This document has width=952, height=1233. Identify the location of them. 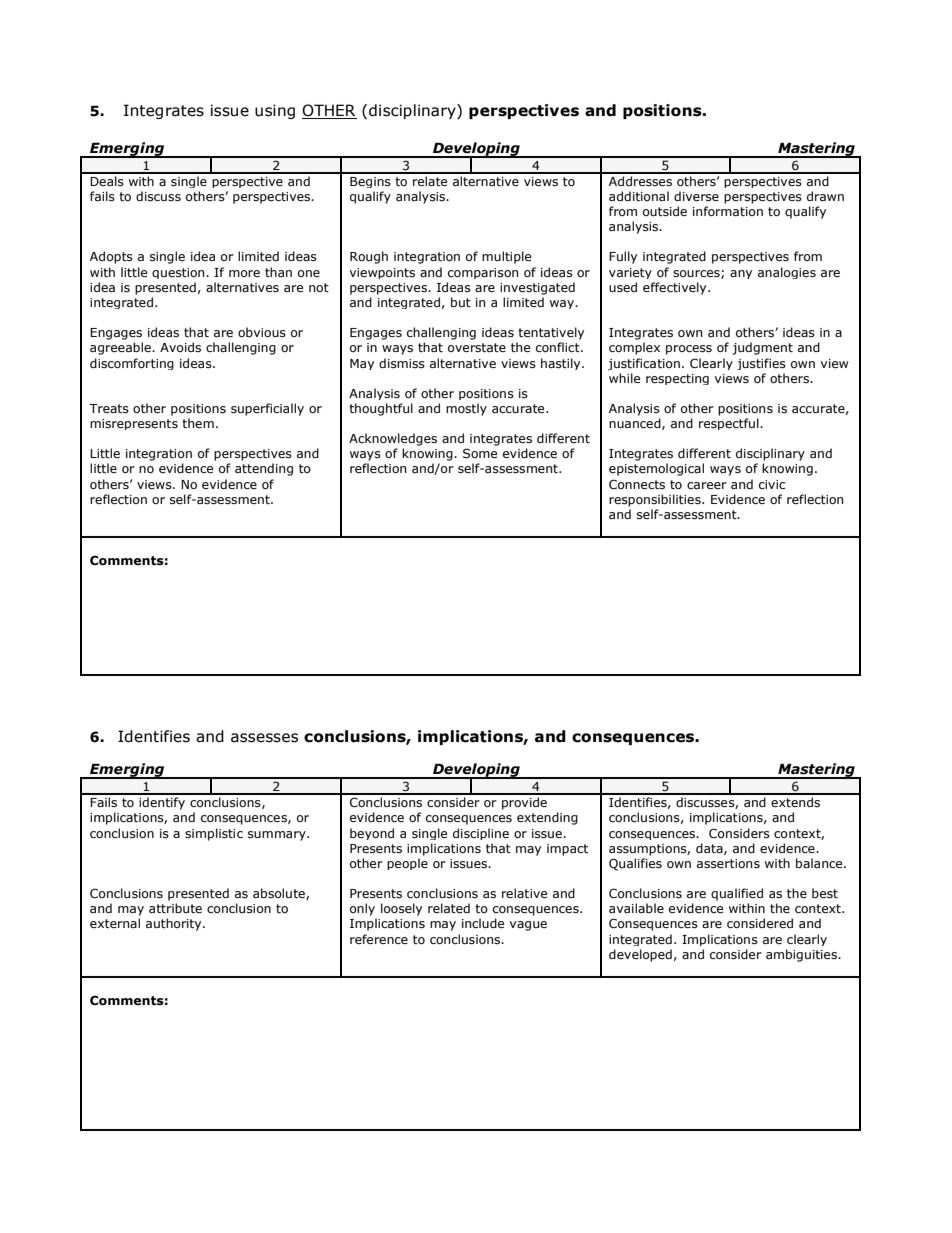
(198, 423).
